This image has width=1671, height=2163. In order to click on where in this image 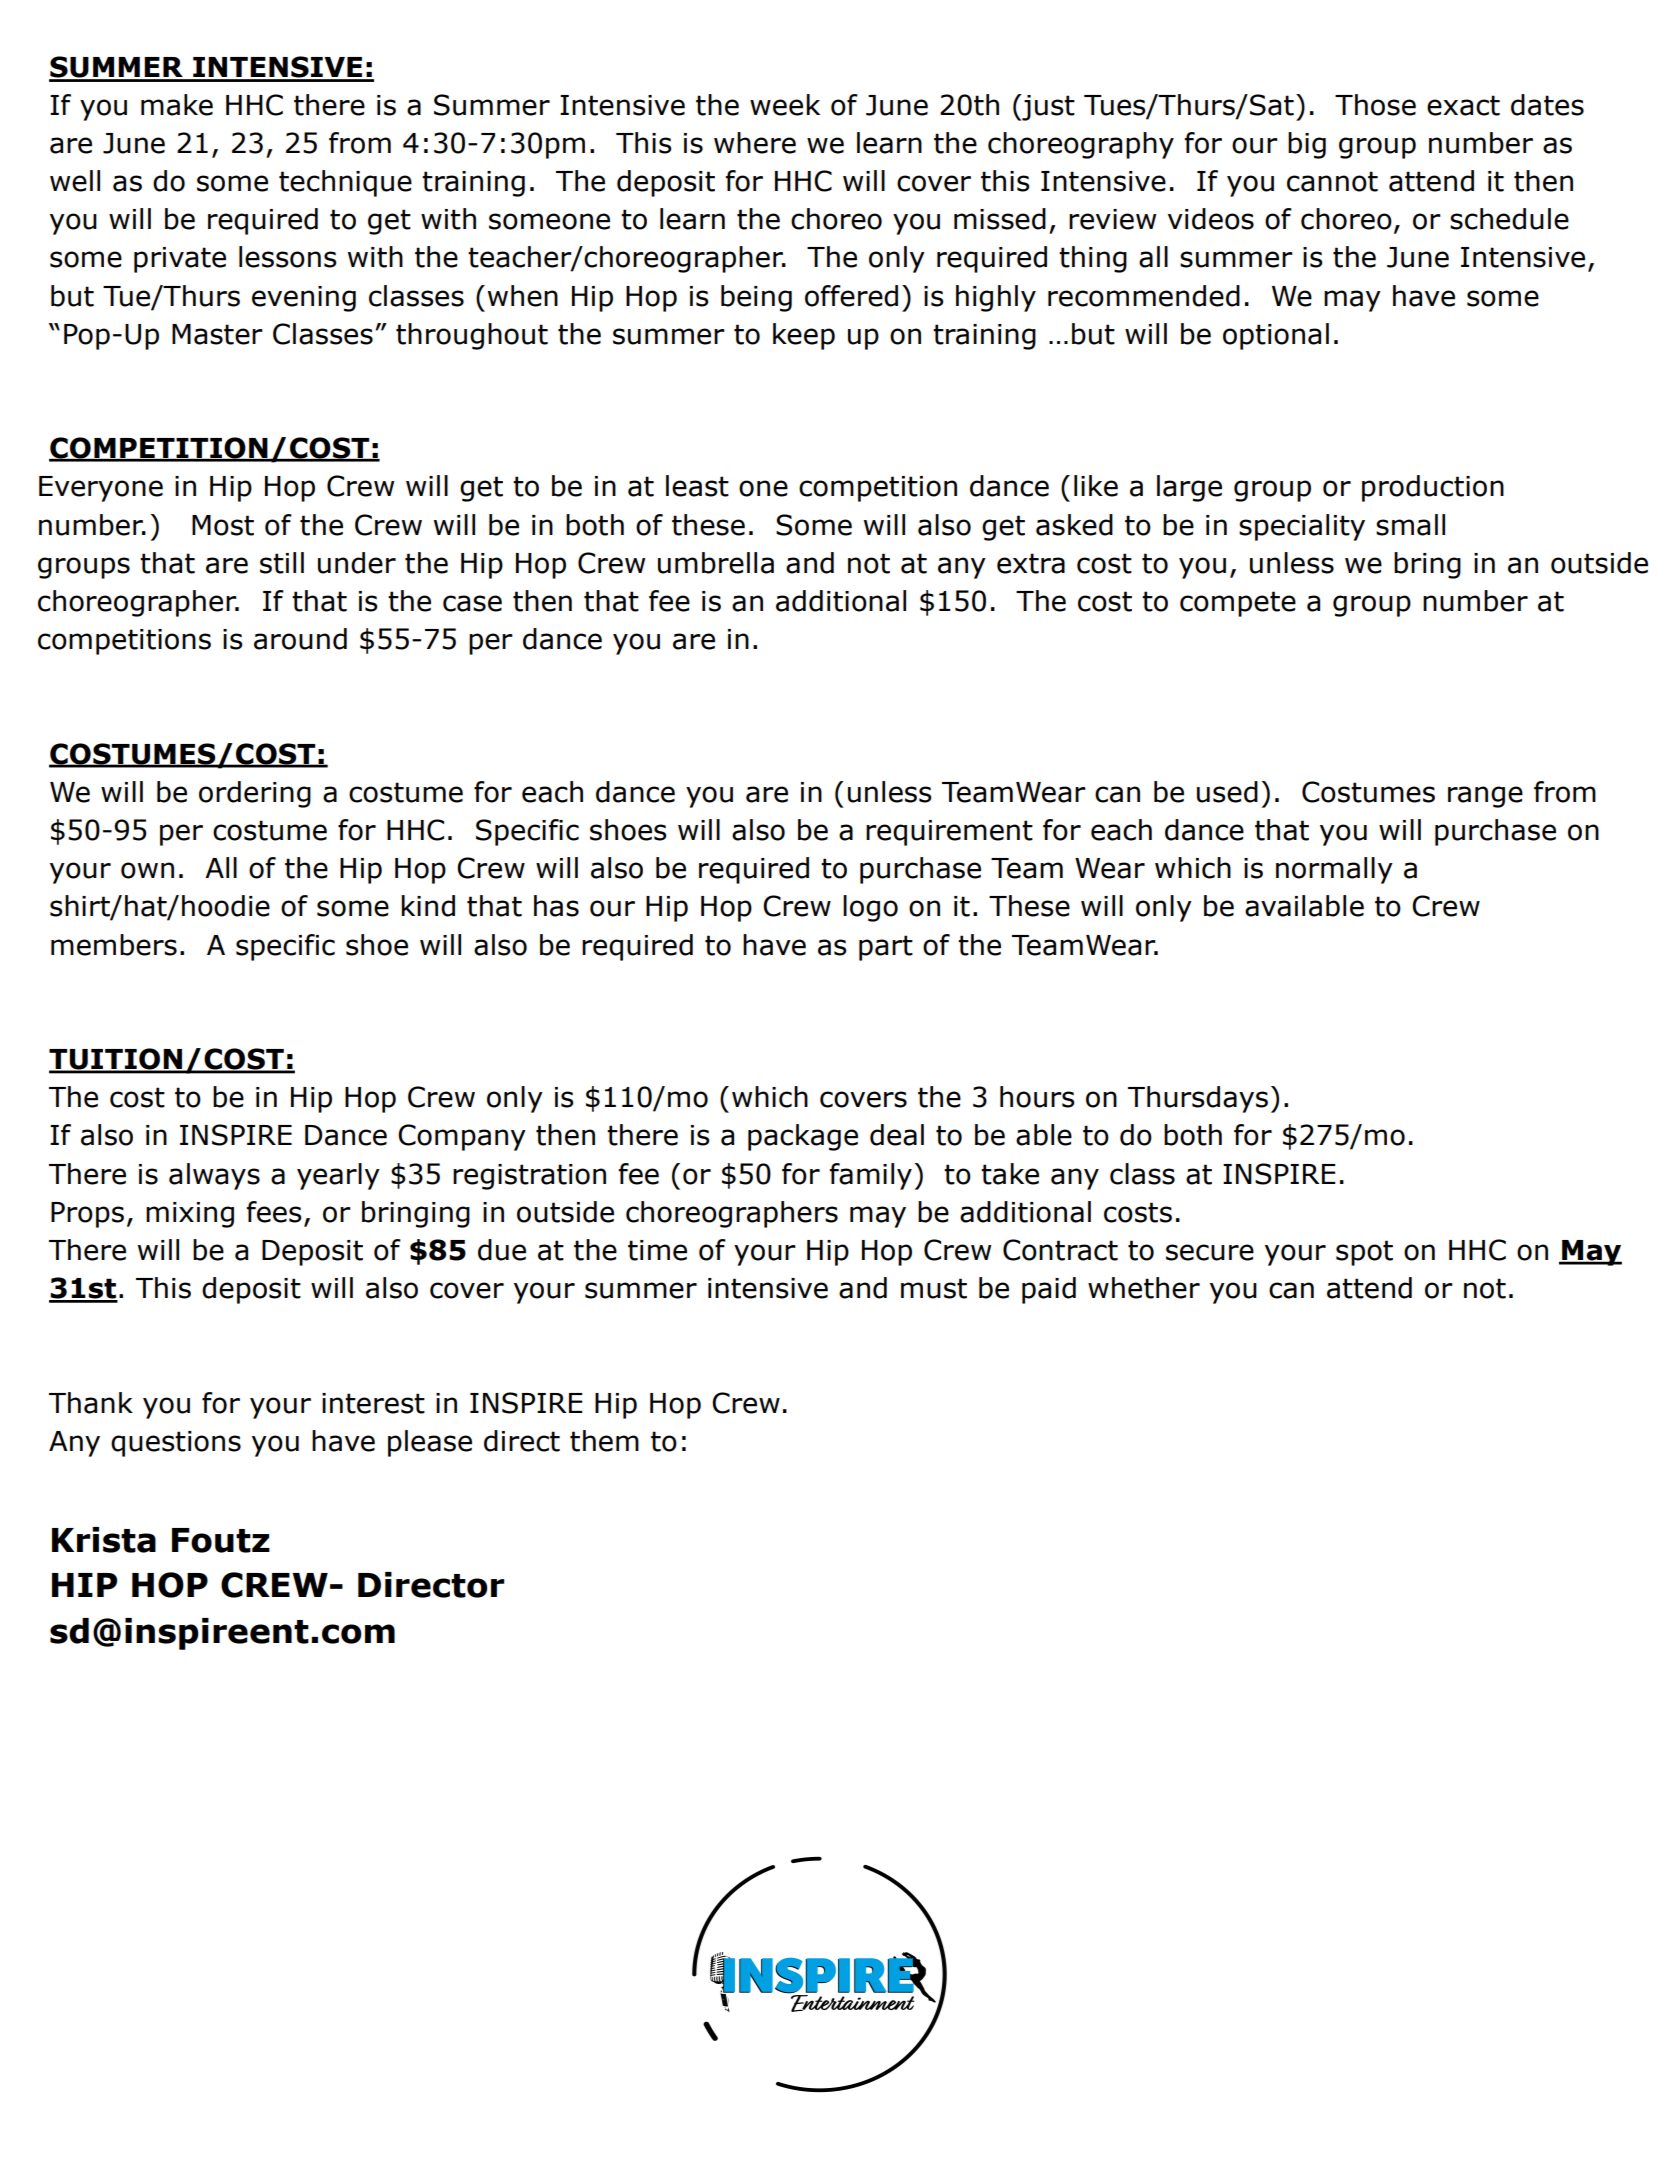, I will do `click(755, 143)`.
